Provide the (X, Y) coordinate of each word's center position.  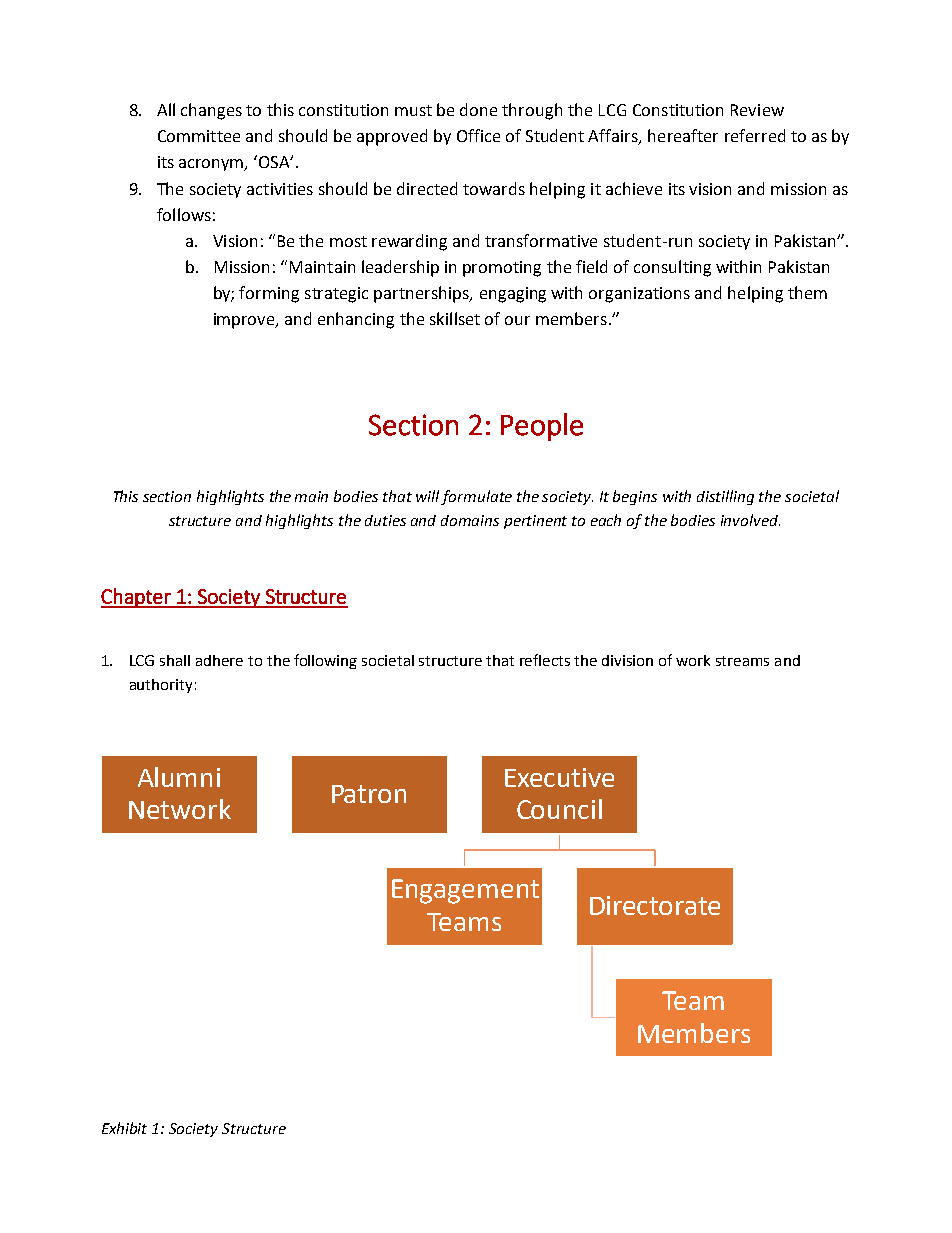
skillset (455, 318)
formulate (476, 497)
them (807, 292)
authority (161, 686)
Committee (199, 136)
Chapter (137, 598)
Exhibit (124, 1128)
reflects (545, 660)
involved (750, 520)
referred (755, 135)
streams (742, 661)
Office (478, 135)
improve (245, 321)
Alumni (179, 777)
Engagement (465, 891)
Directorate (655, 905)
